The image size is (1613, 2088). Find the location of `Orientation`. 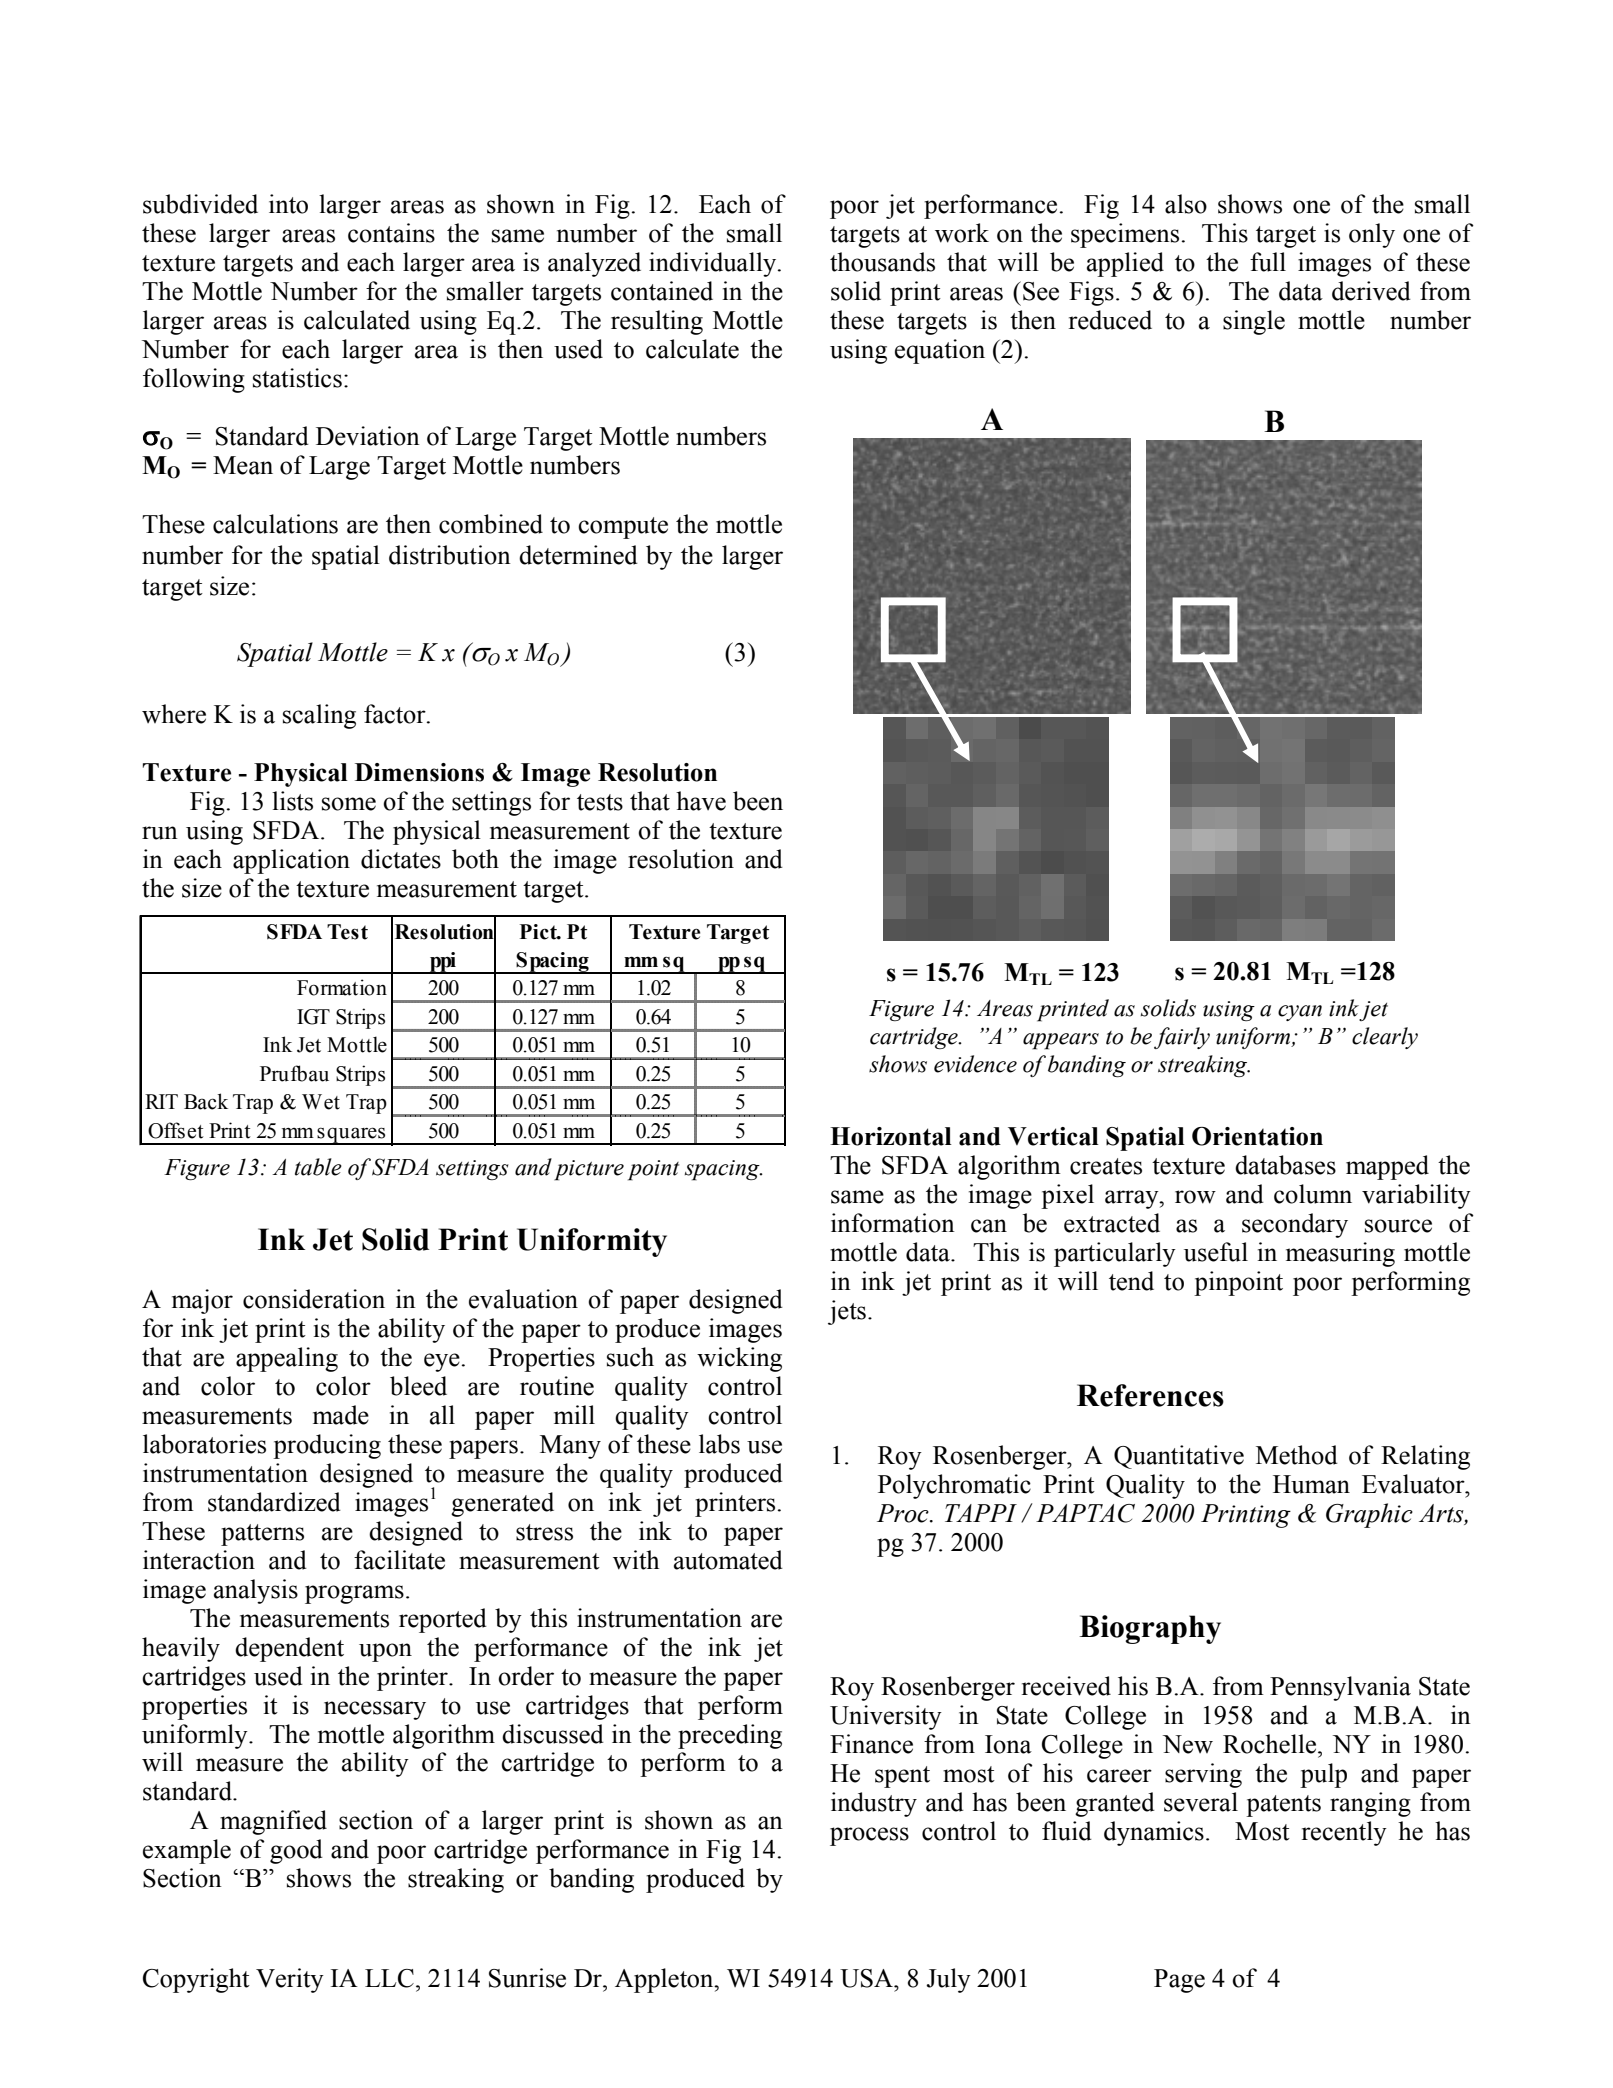

Orientation is located at coordinates (1257, 1136).
